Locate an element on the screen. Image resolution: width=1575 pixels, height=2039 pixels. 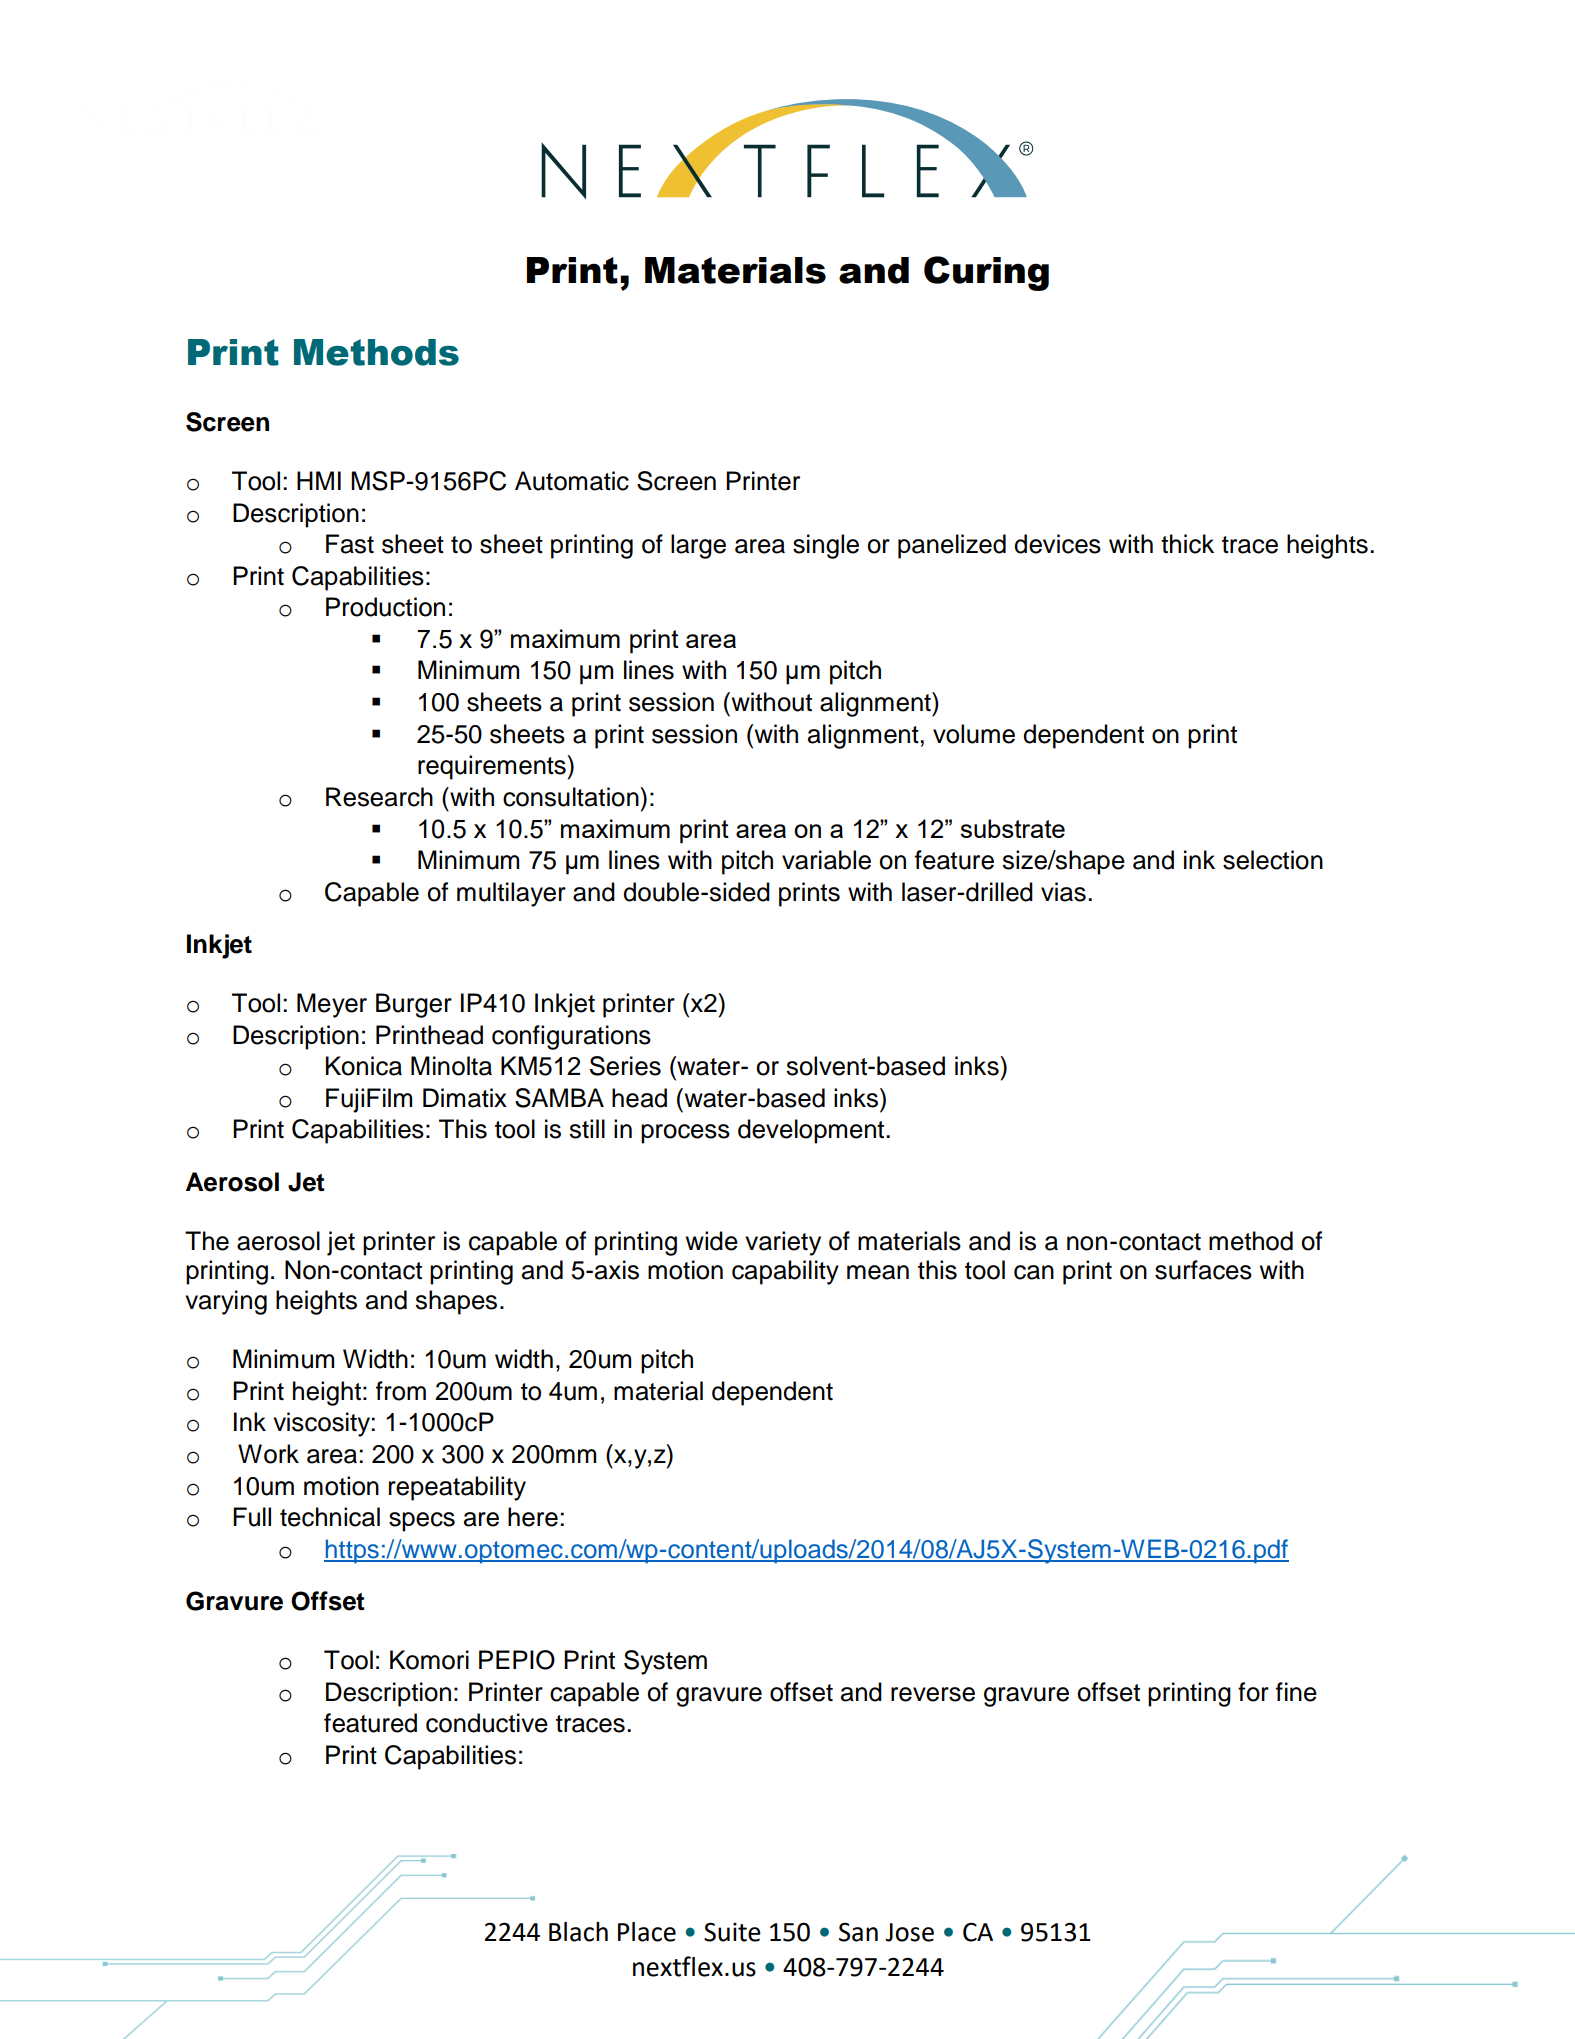
surfaces is located at coordinates (1203, 1270).
